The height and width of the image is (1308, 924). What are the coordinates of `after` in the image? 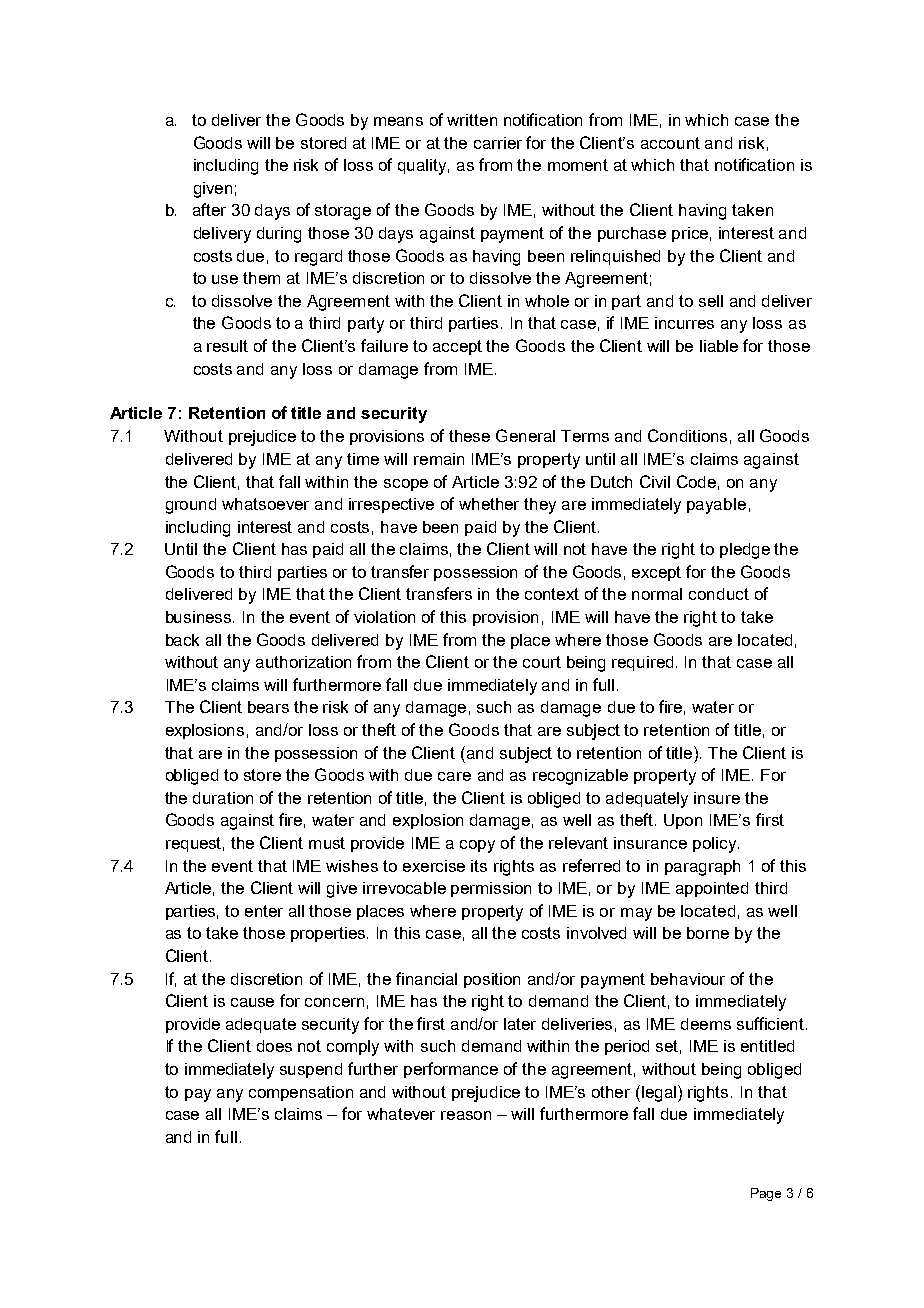 It's located at (209, 209).
